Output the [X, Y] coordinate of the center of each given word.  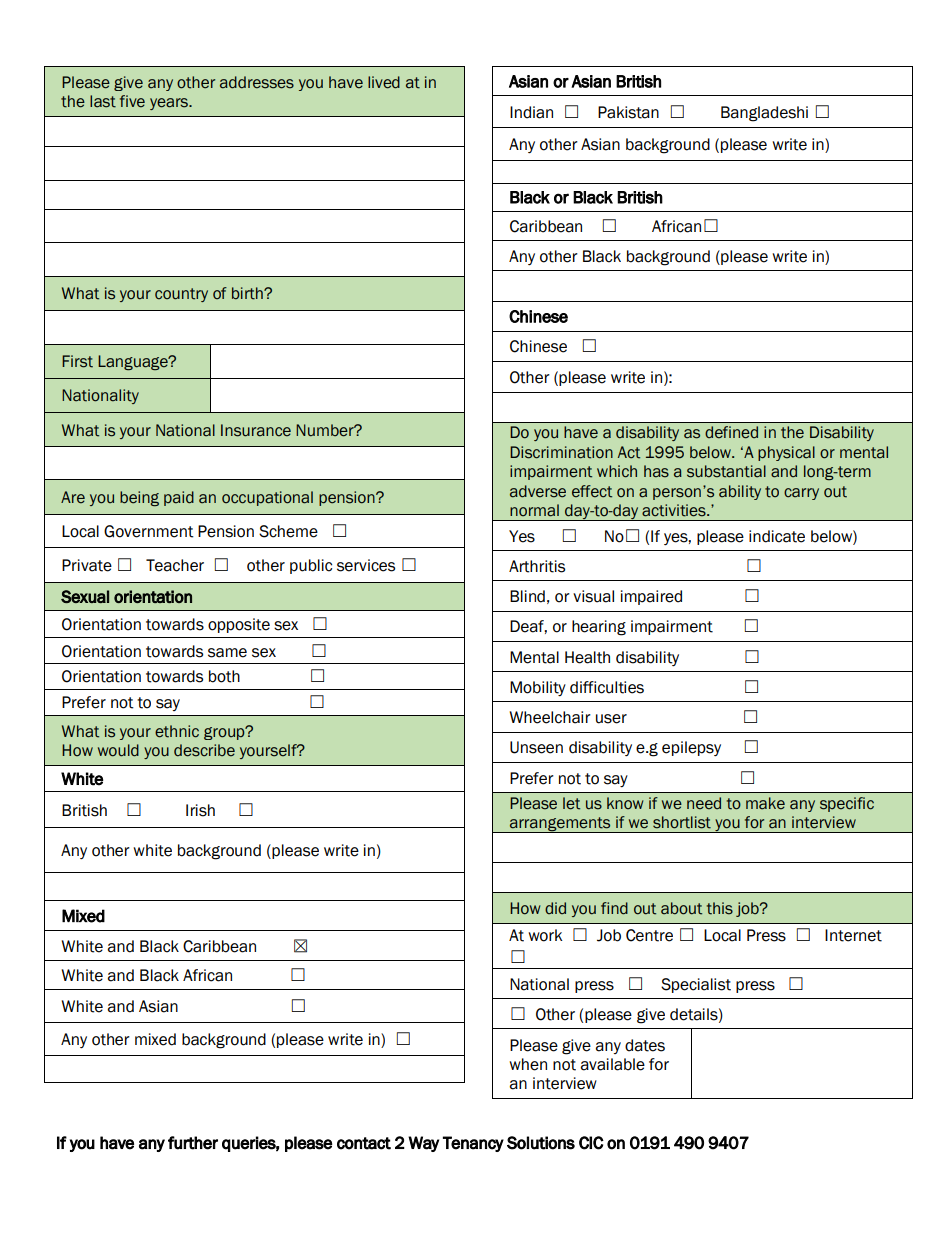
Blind [527, 596]
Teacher [175, 565]
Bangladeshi [764, 114]
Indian [531, 112]
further [193, 1143]
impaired [651, 597]
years [170, 104]
